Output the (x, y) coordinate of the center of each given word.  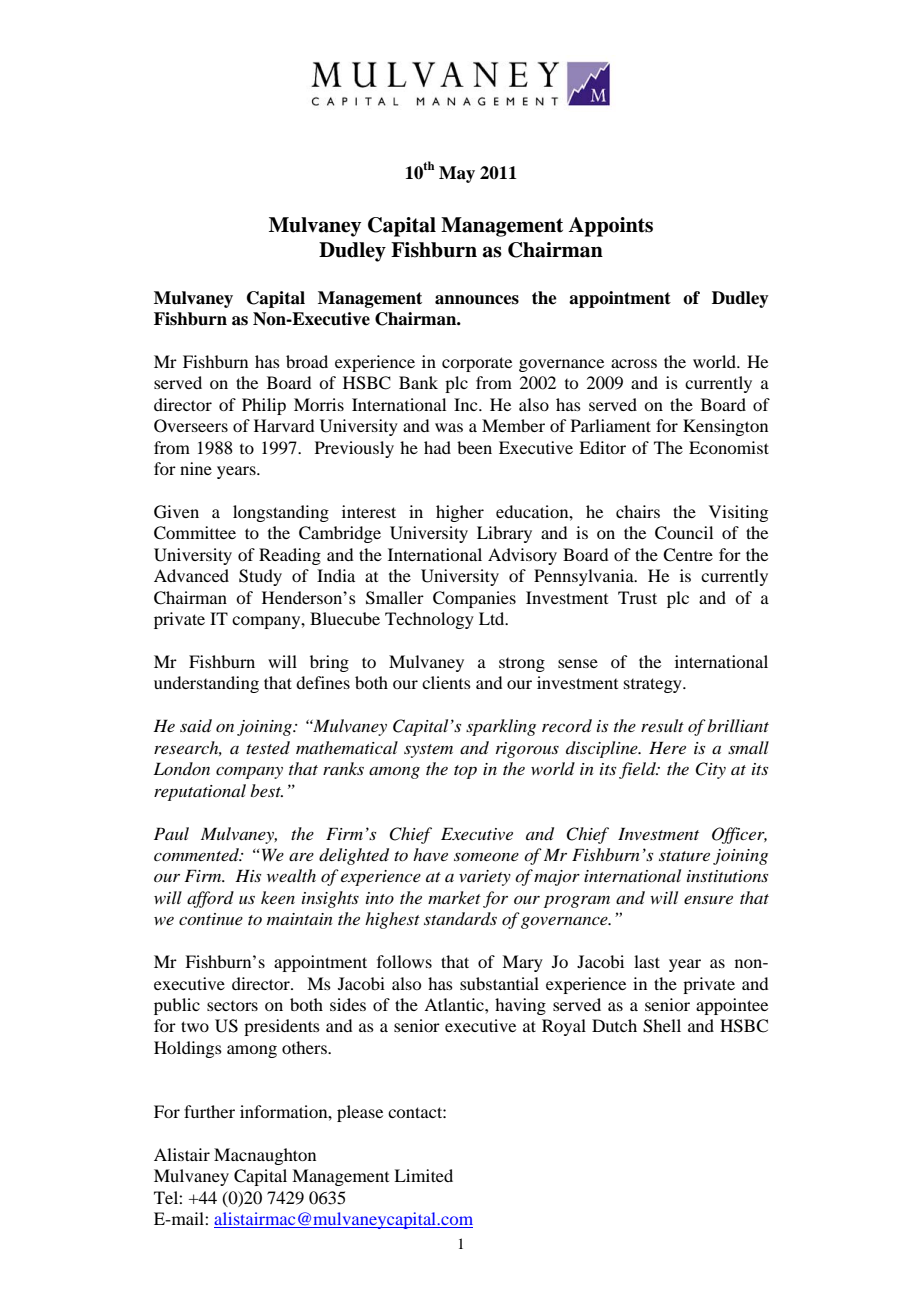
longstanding (281, 513)
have (430, 854)
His (248, 875)
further (209, 1111)
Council (684, 533)
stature (684, 856)
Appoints (610, 227)
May (457, 174)
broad (307, 361)
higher (460, 513)
